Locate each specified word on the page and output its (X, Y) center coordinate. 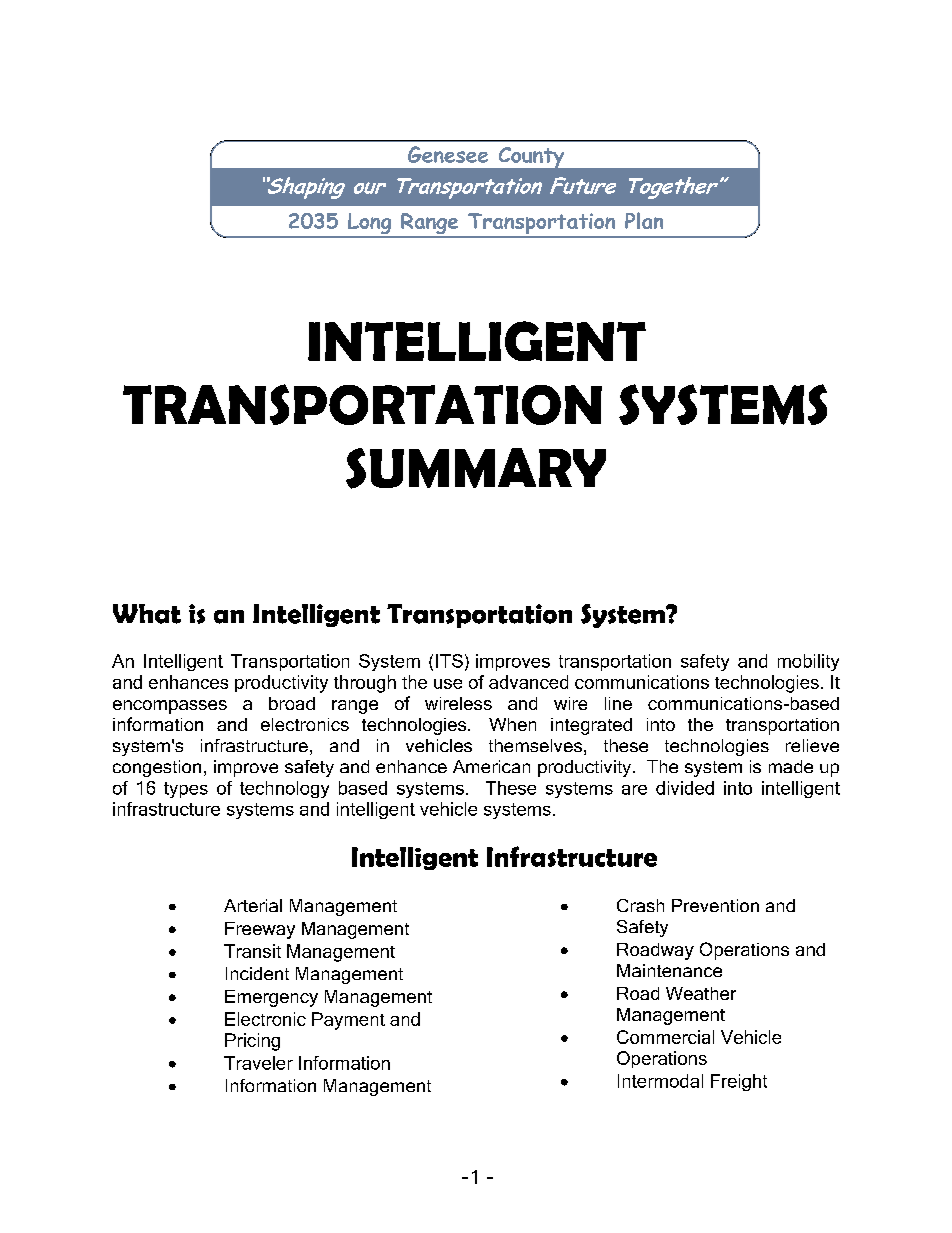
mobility (808, 662)
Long (370, 225)
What (147, 614)
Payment (348, 1021)
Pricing (252, 1042)
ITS (449, 661)
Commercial (665, 1037)
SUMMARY (476, 468)
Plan (644, 220)
